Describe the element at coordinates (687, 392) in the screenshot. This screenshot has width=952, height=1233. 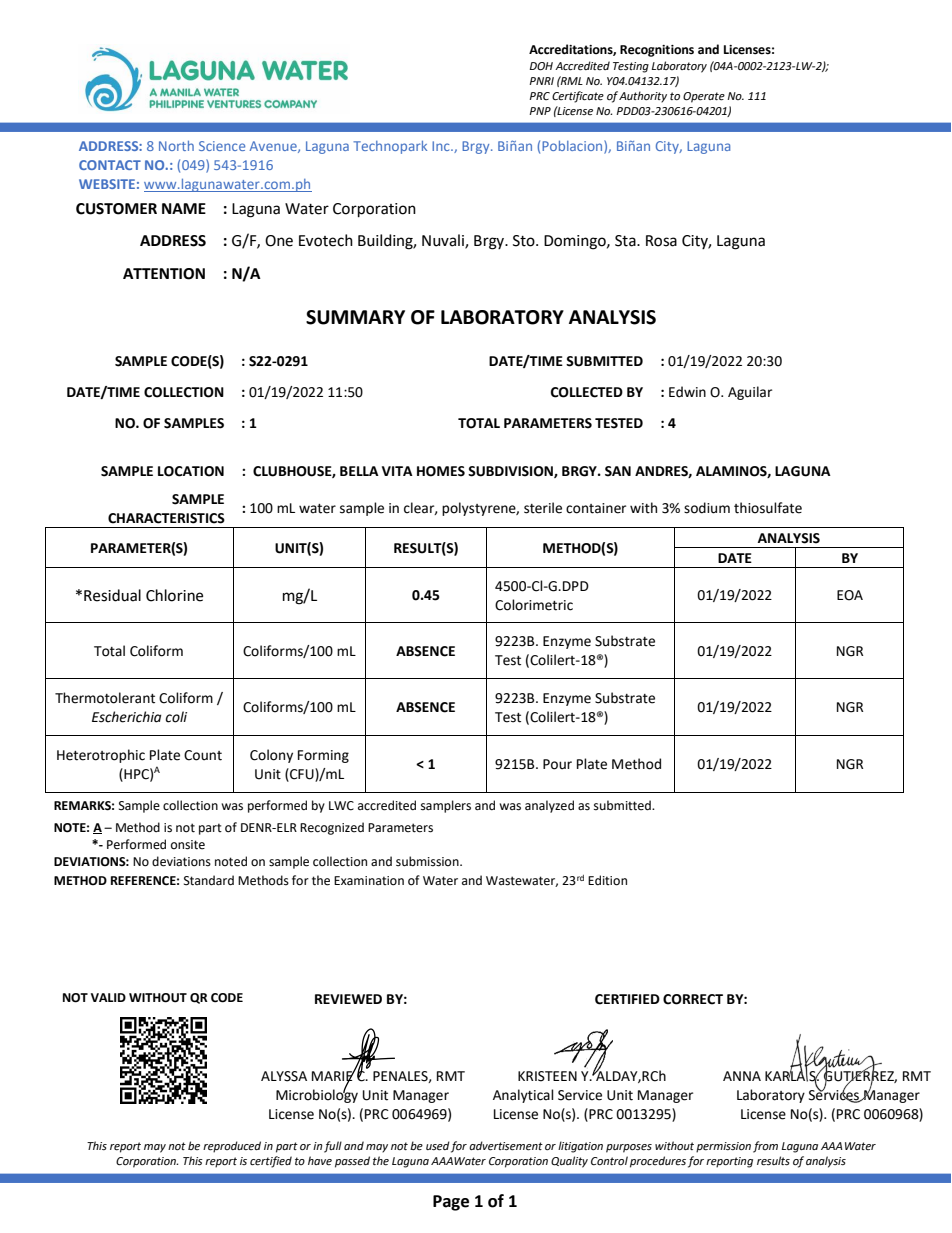
I see `Edwin` at that location.
